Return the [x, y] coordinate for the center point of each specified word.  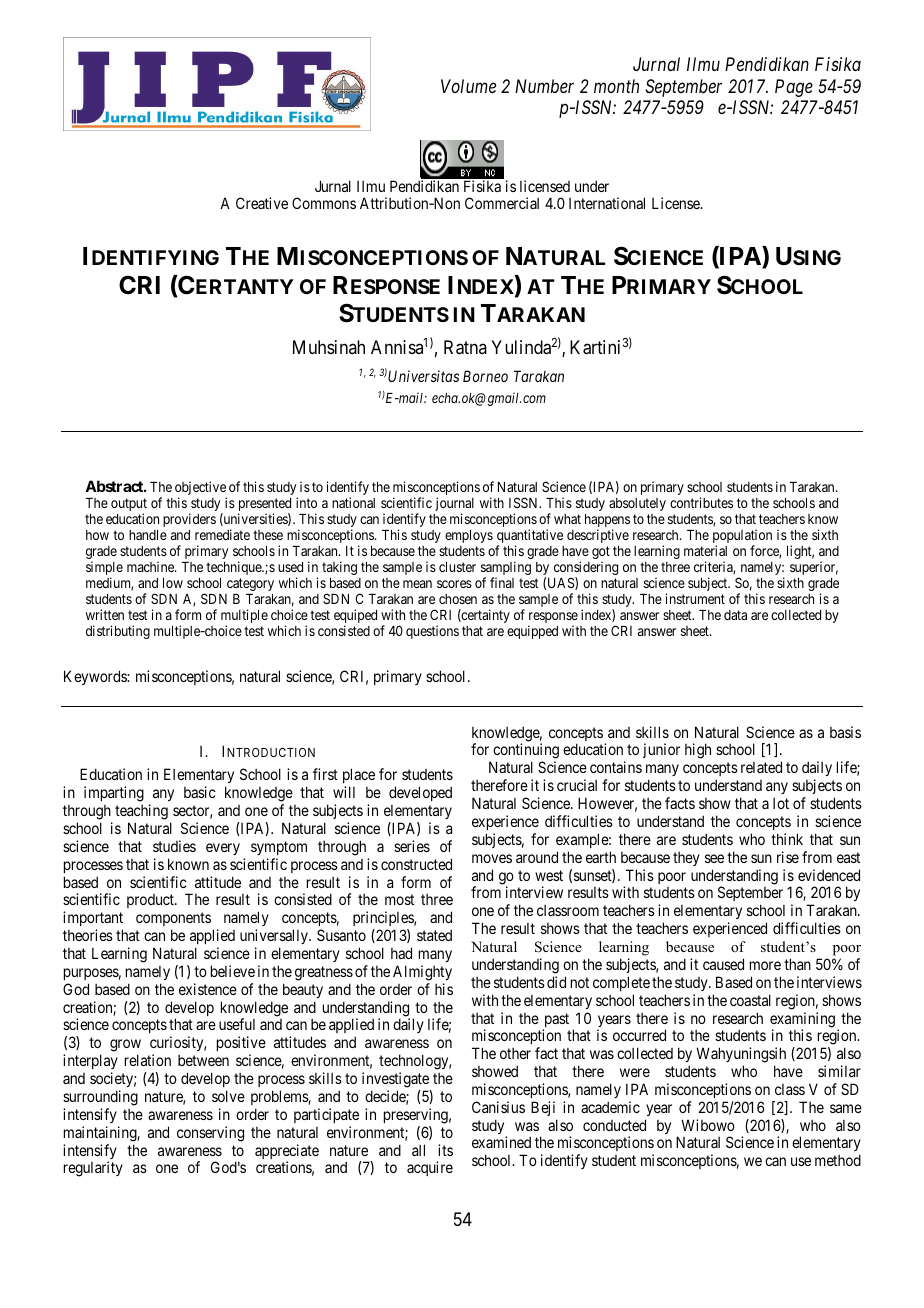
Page [794, 88]
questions [432, 632]
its [445, 1150]
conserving [210, 1134]
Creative [262, 203]
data [735, 615]
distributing [118, 632]
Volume [468, 86]
